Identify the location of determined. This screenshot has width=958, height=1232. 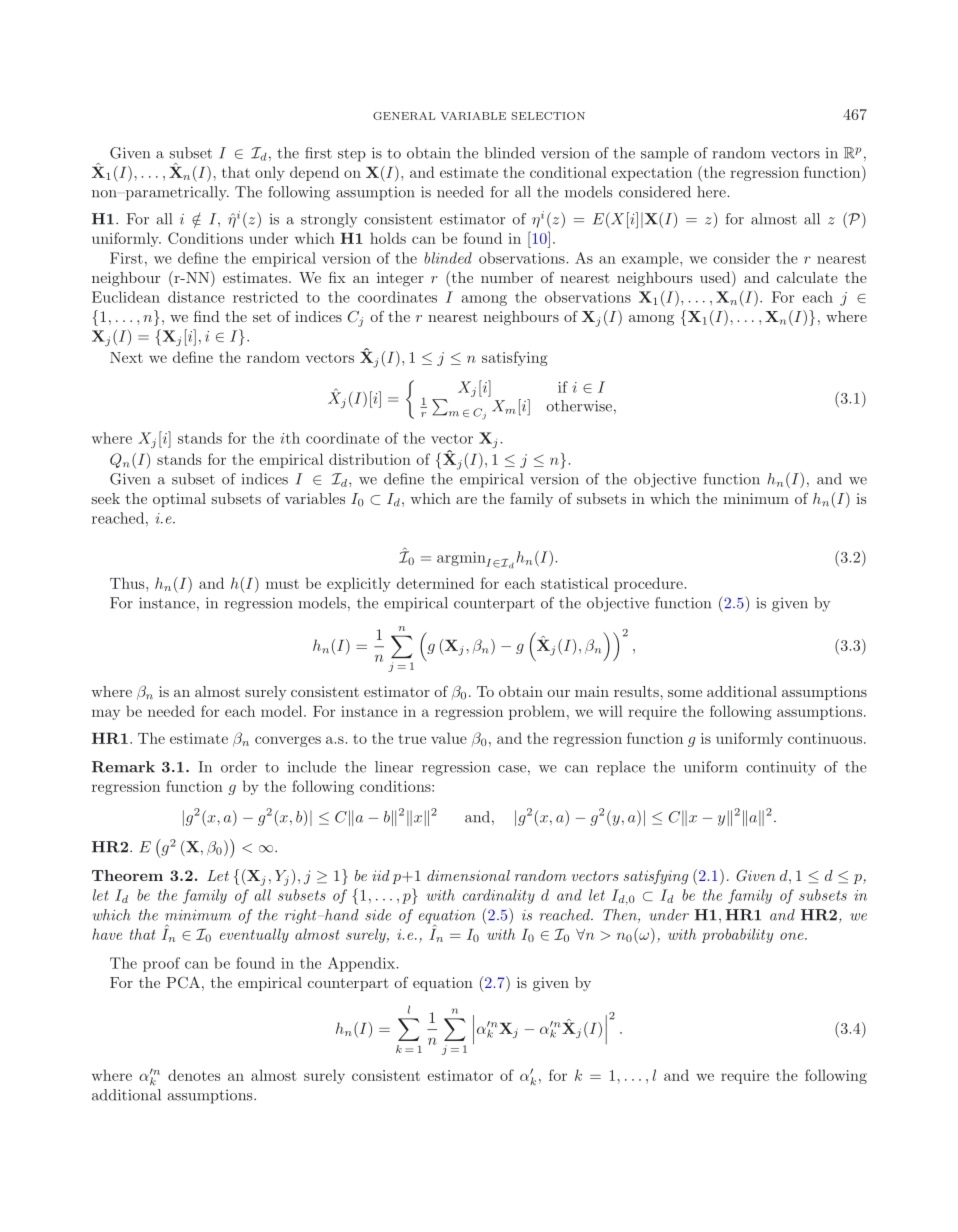
(435, 583).
